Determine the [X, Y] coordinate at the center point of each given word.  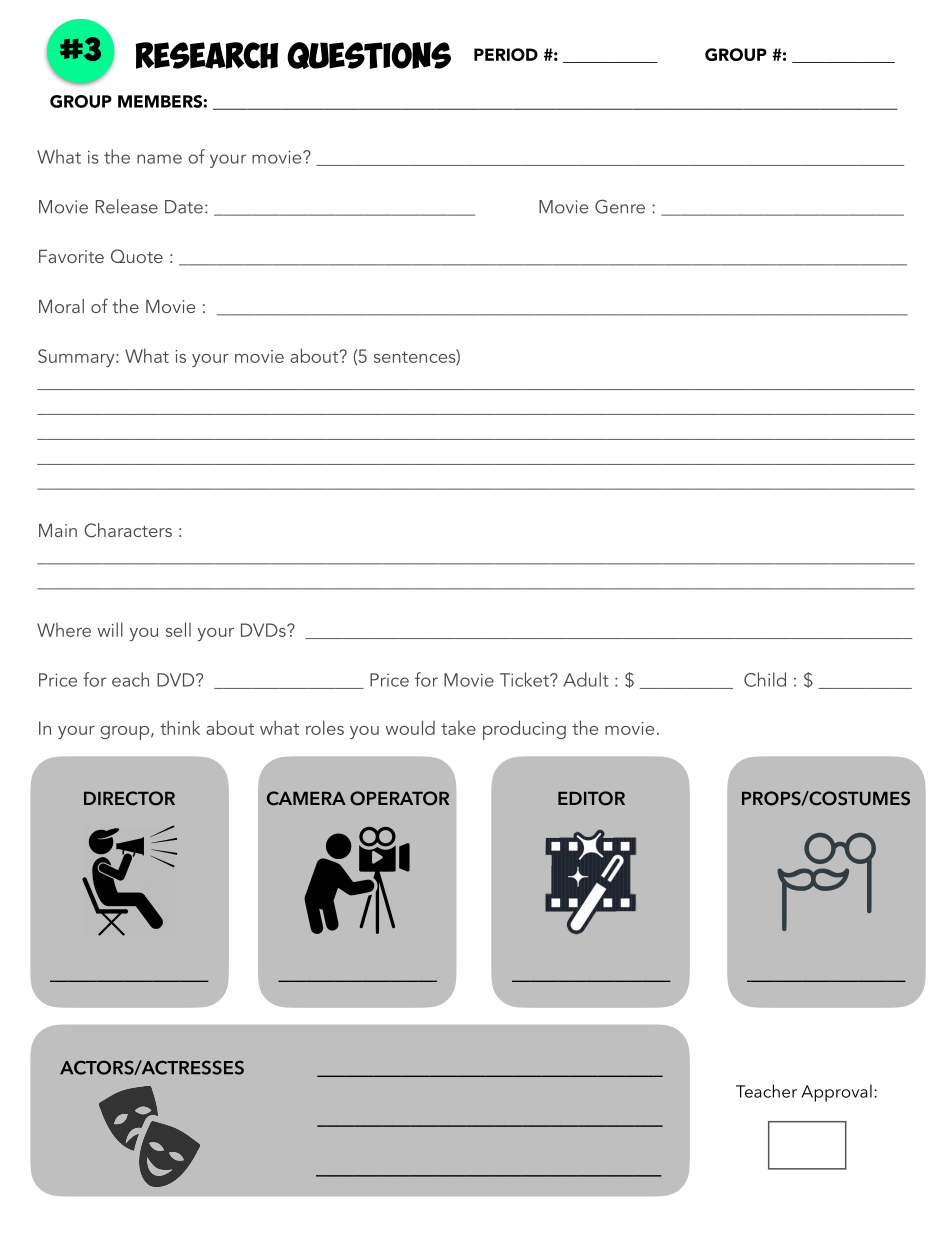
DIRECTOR [129, 798]
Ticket [525, 679]
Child [765, 679]
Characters [128, 530]
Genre [620, 206]
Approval [836, 1093]
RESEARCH [207, 55]
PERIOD [506, 54]
